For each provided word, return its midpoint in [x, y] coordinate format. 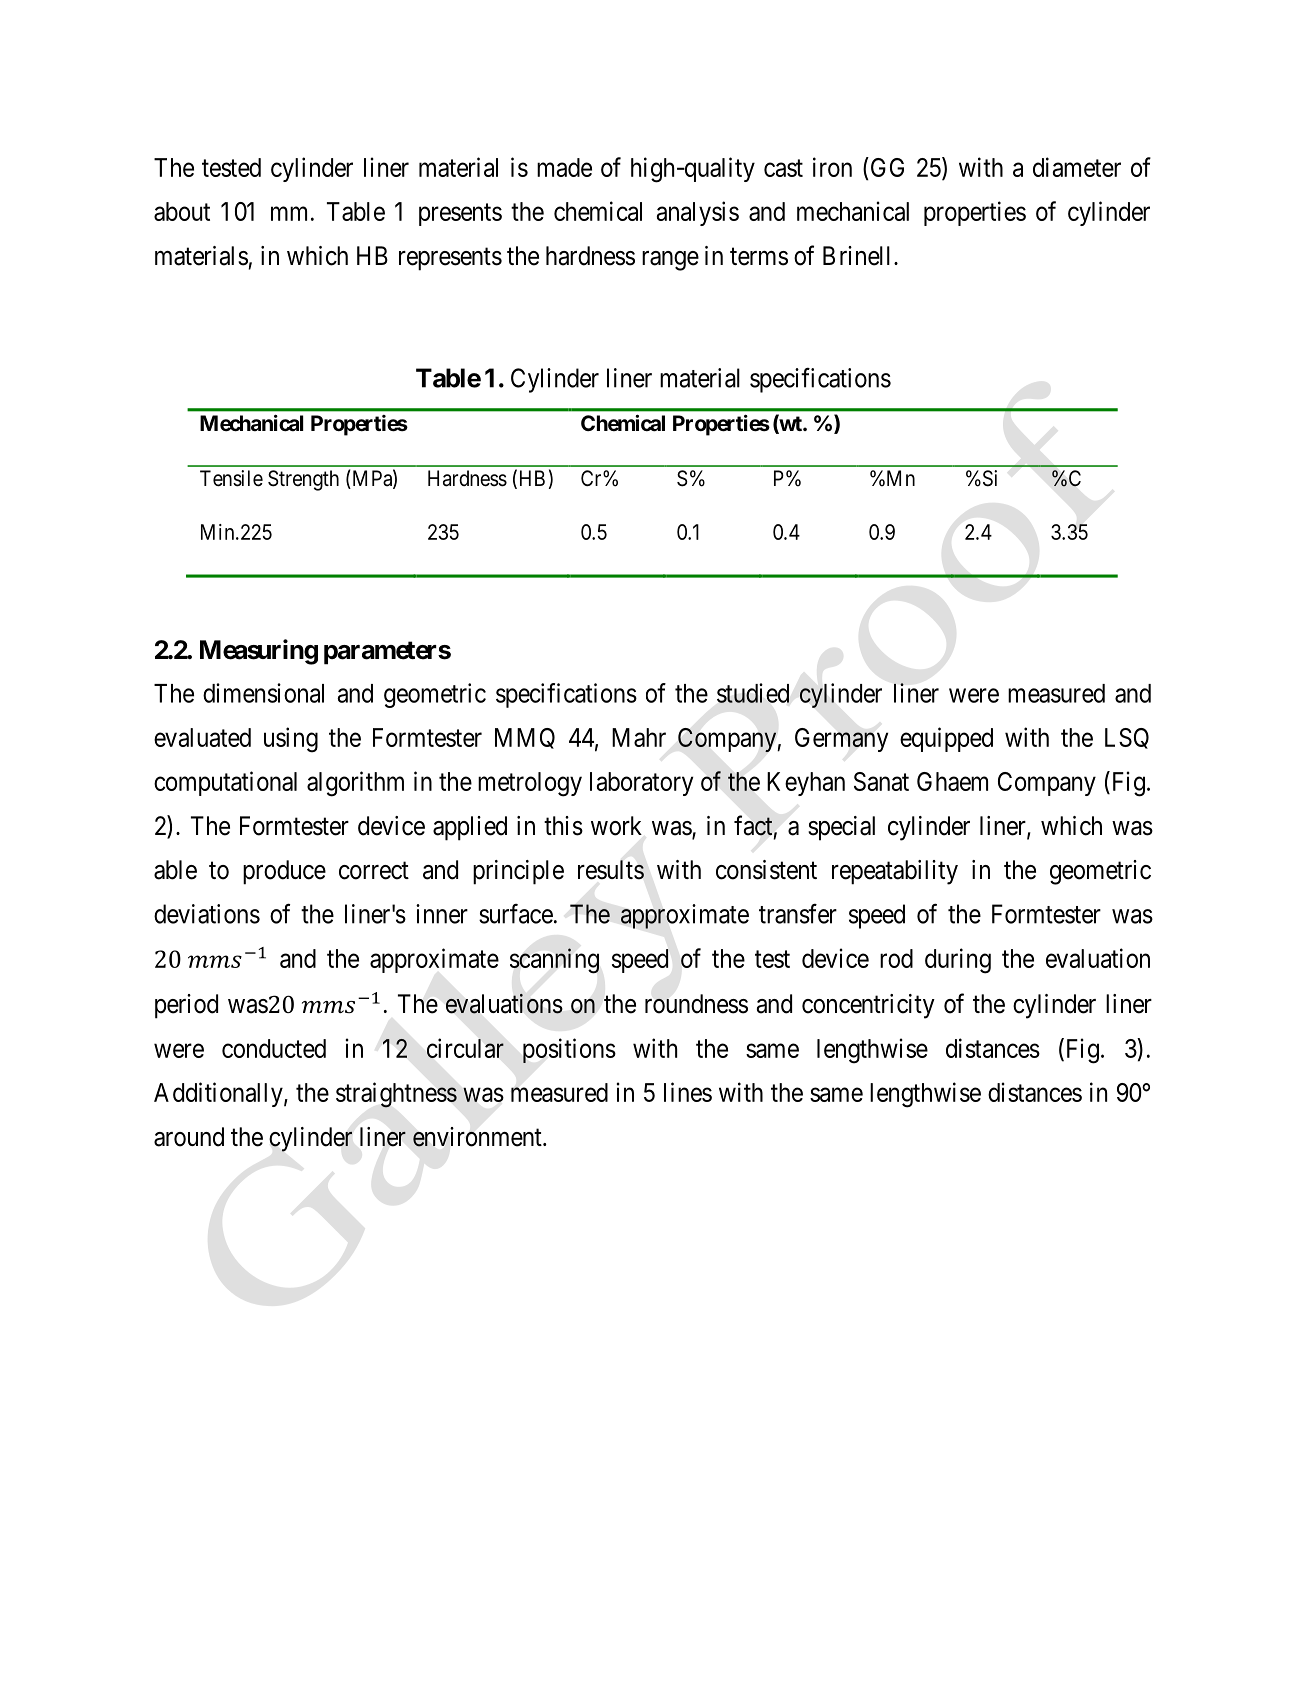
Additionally [219, 1094]
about [182, 211]
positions [569, 1050]
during [958, 961]
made [564, 167]
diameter [1077, 167]
